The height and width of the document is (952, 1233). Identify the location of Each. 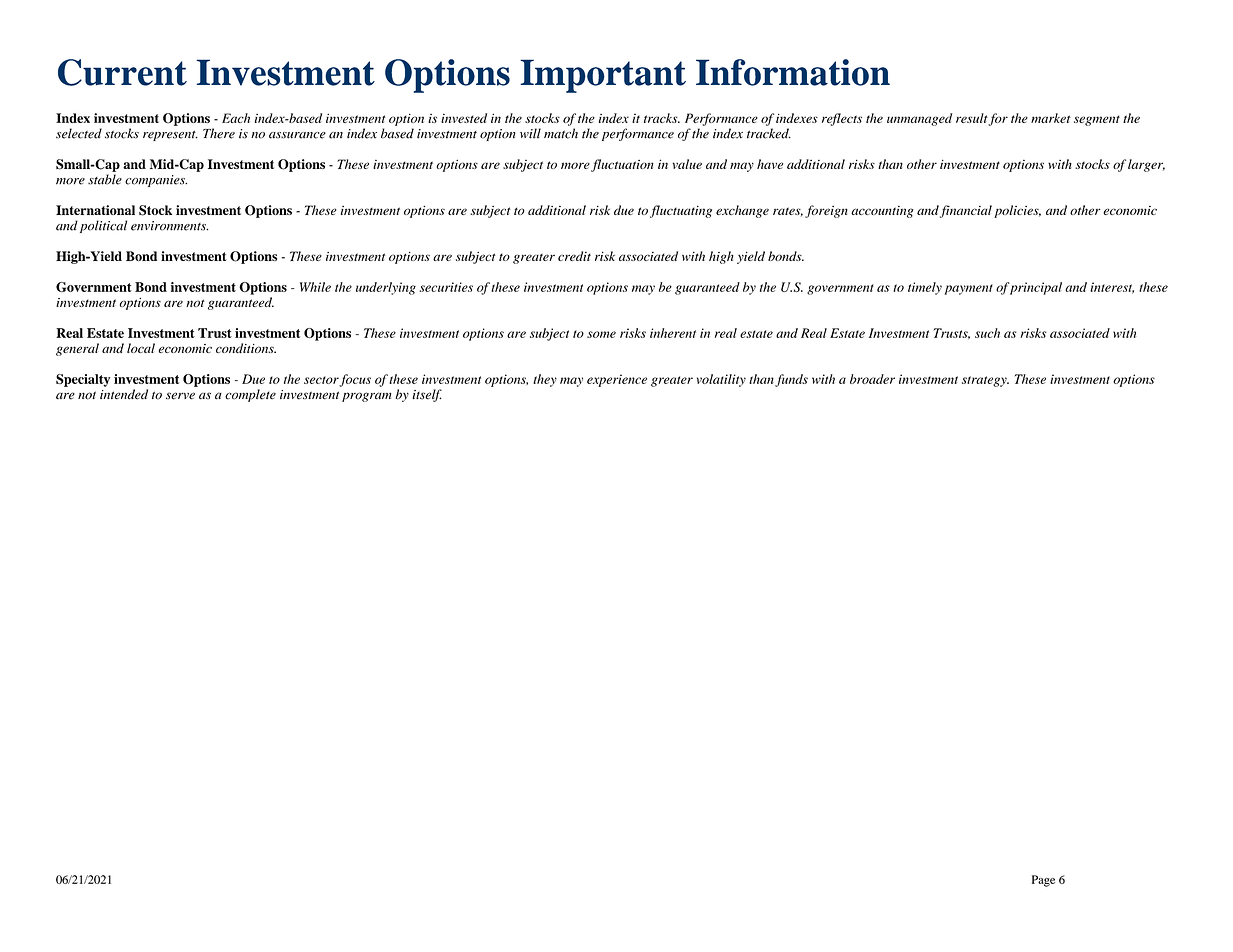
(236, 118).
